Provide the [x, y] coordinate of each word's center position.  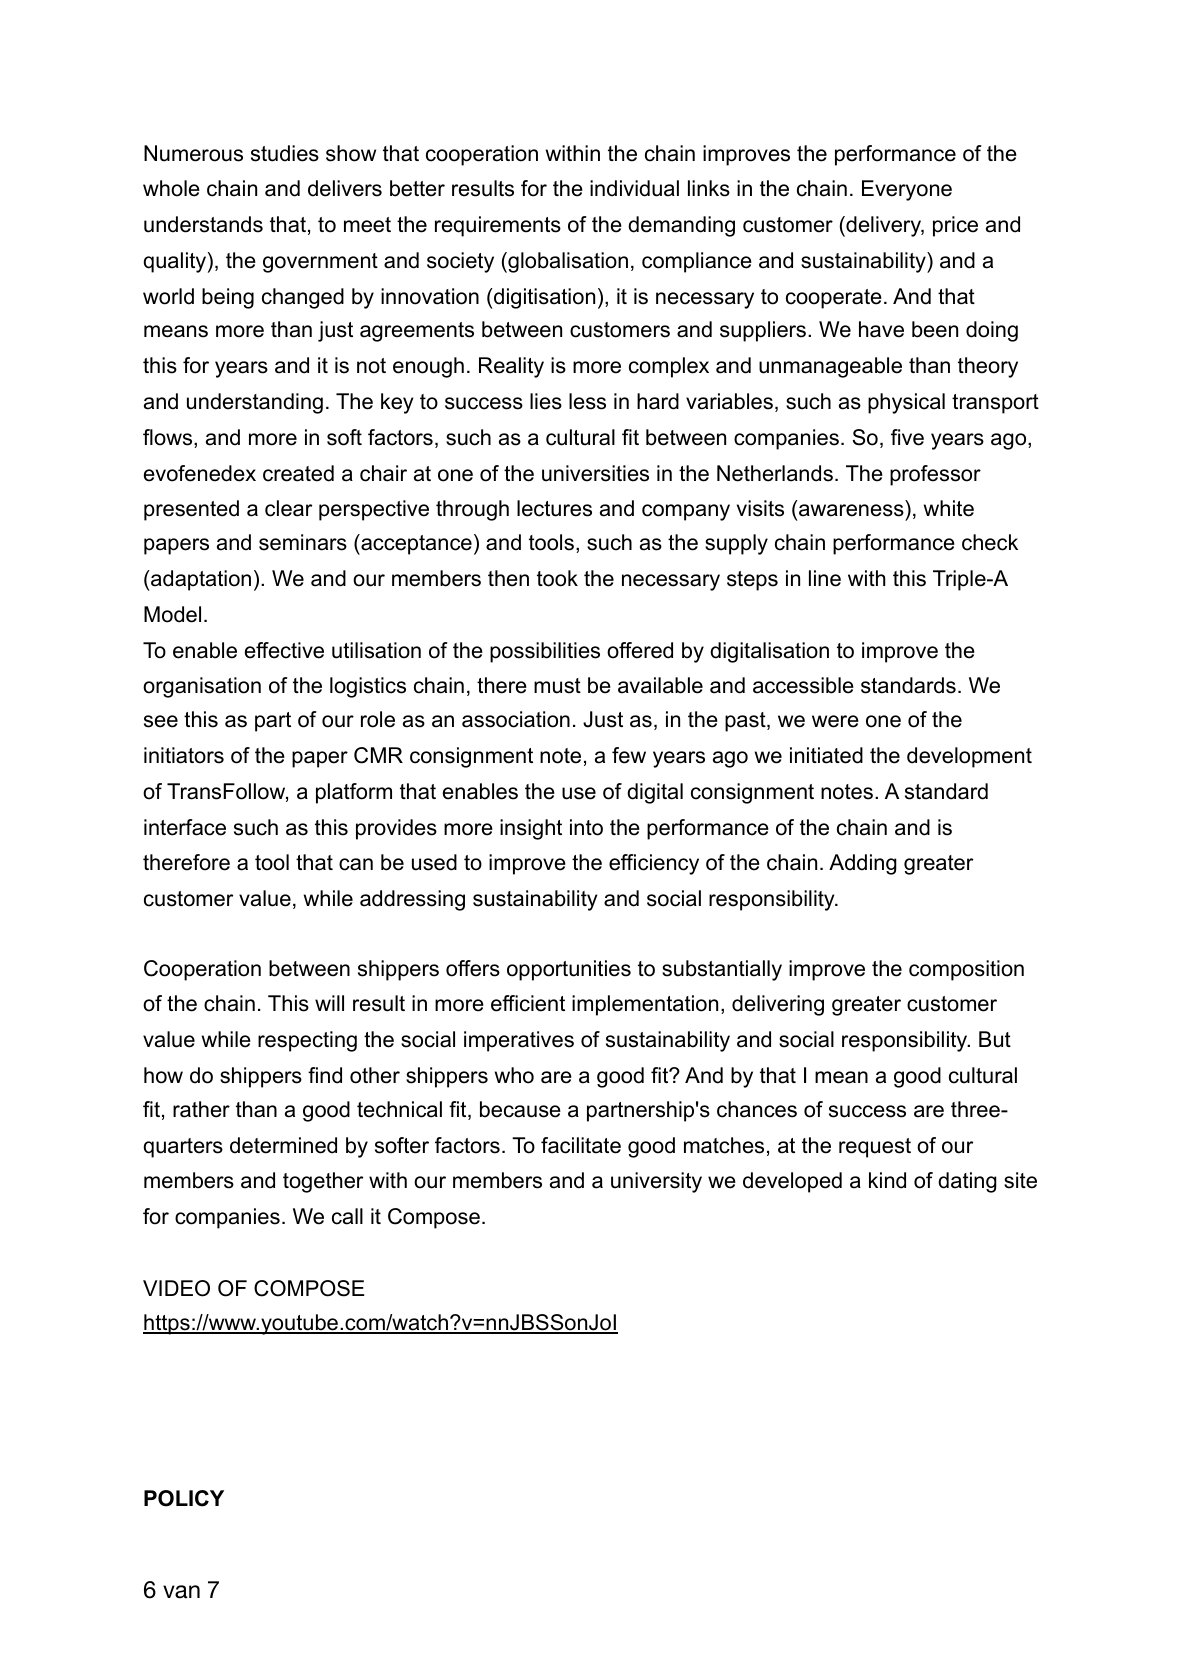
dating [967, 1182]
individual [634, 188]
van [181, 1592]
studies [285, 153]
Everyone [907, 190]
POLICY [184, 1498]
